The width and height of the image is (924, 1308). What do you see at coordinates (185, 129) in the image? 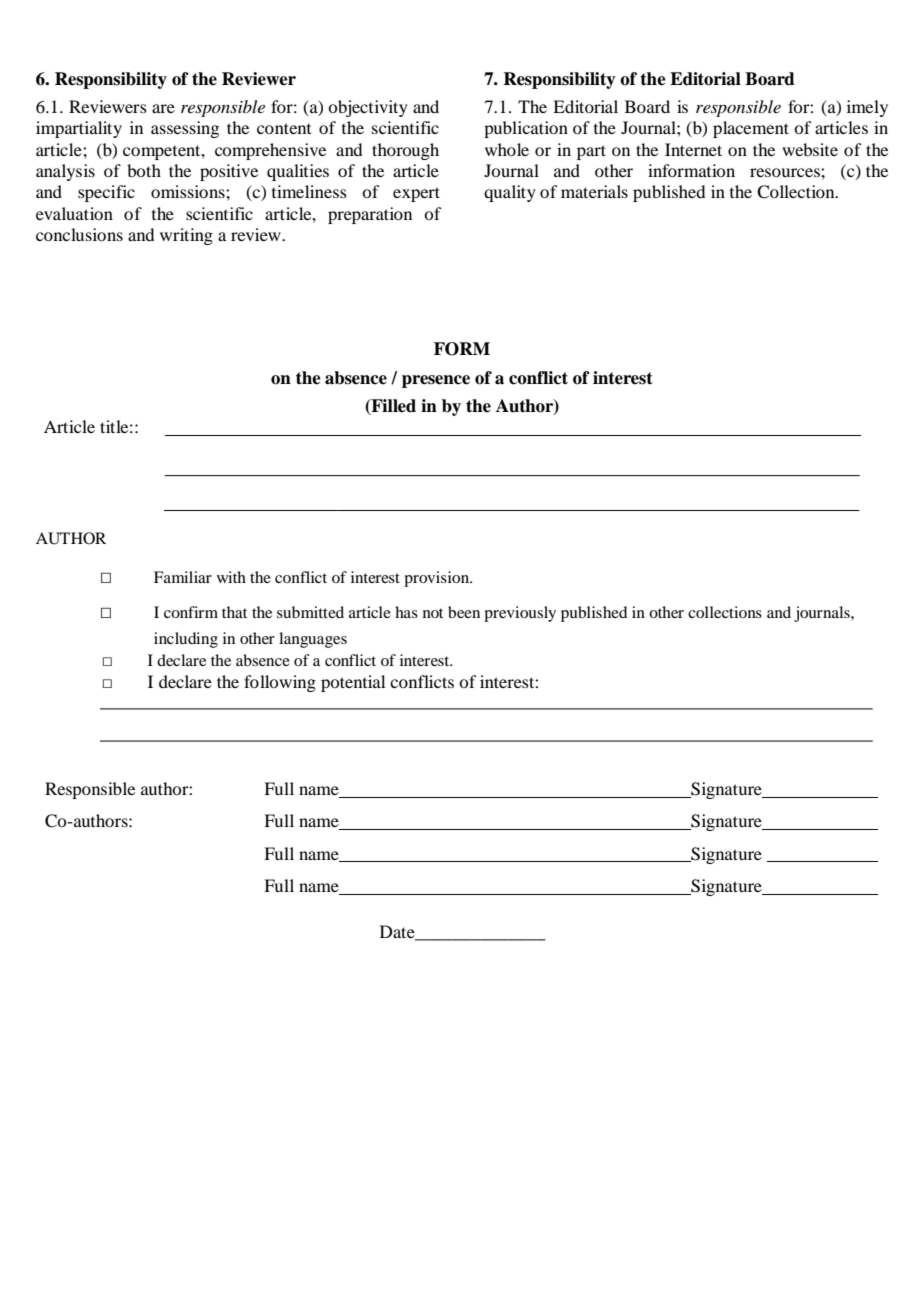
I see `assessing` at bounding box center [185, 129].
